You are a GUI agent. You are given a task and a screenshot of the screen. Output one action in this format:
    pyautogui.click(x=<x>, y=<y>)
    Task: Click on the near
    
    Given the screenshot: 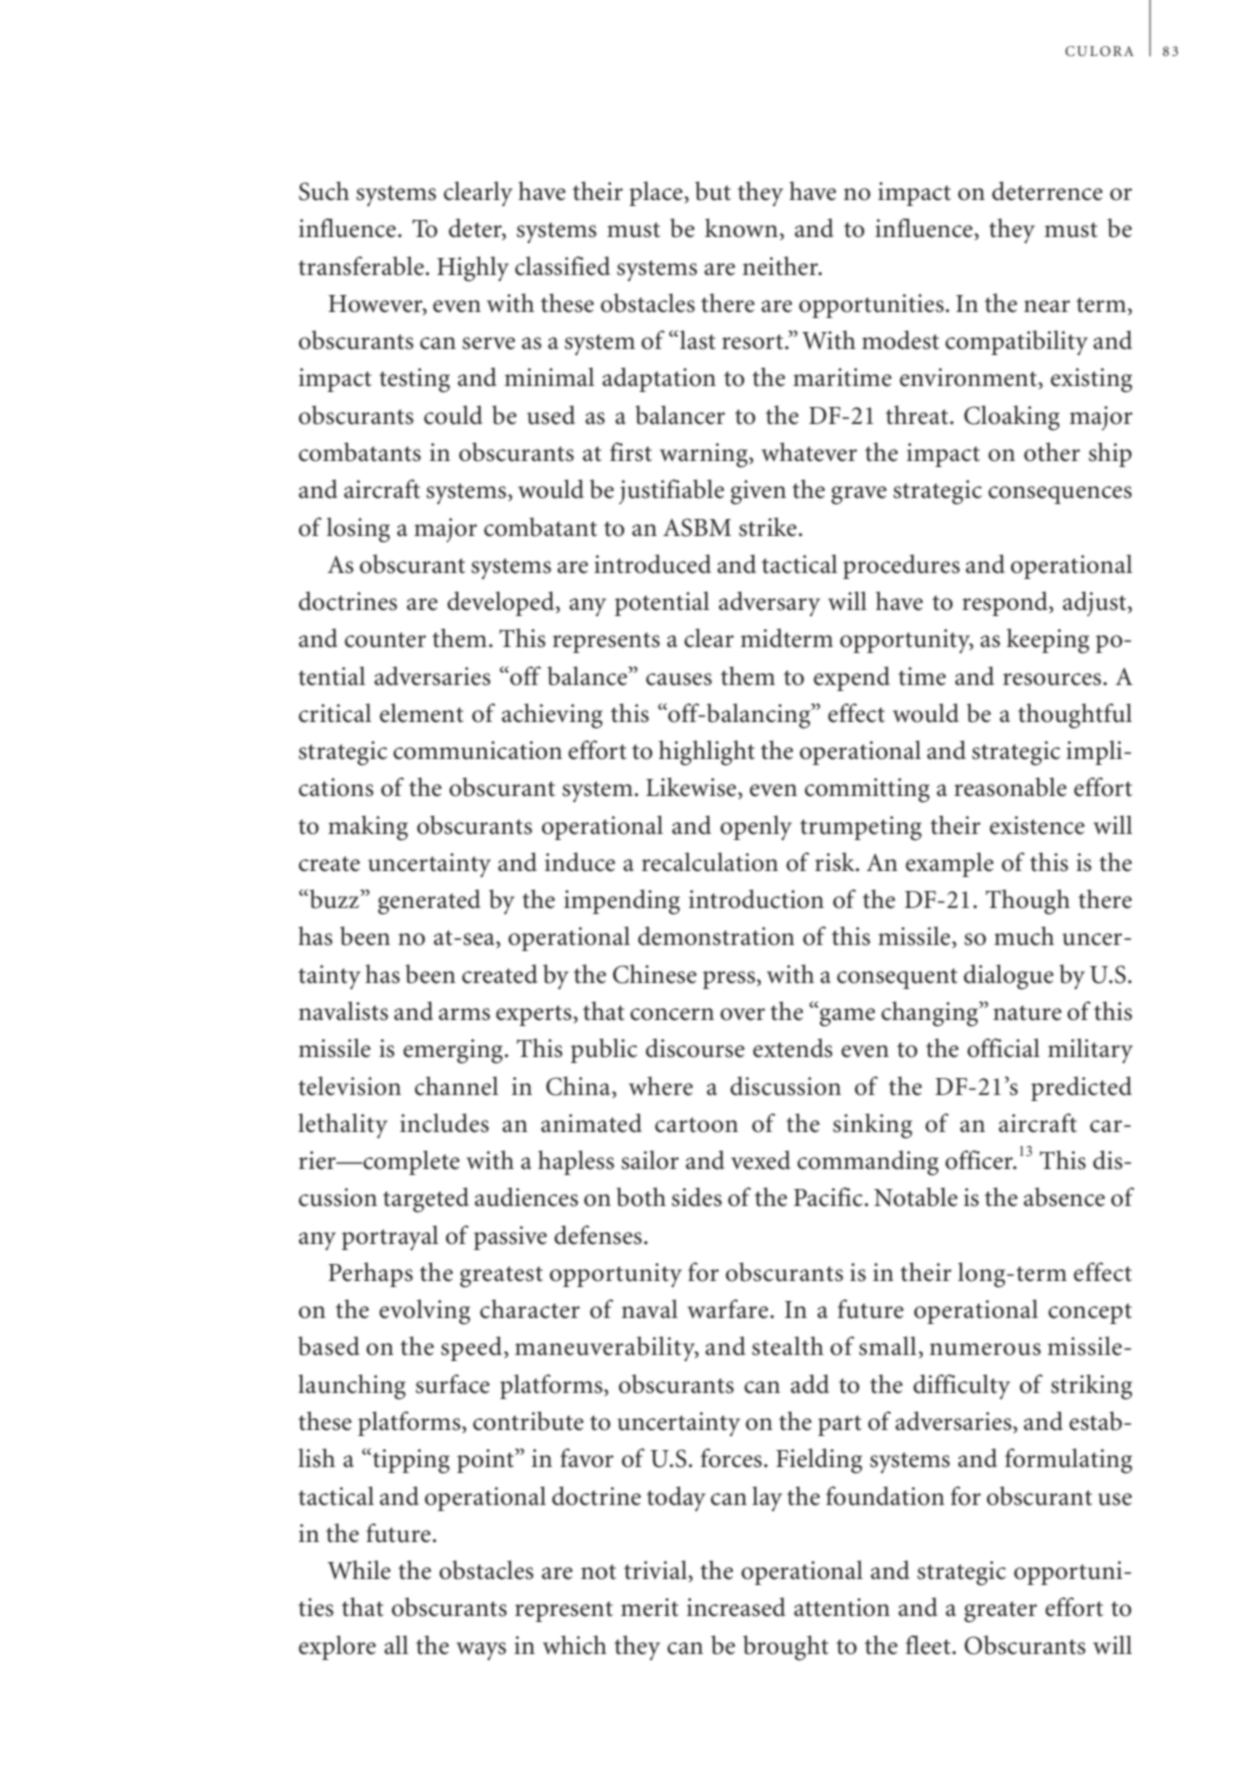 What is the action you would take?
    pyautogui.click(x=1047, y=306)
